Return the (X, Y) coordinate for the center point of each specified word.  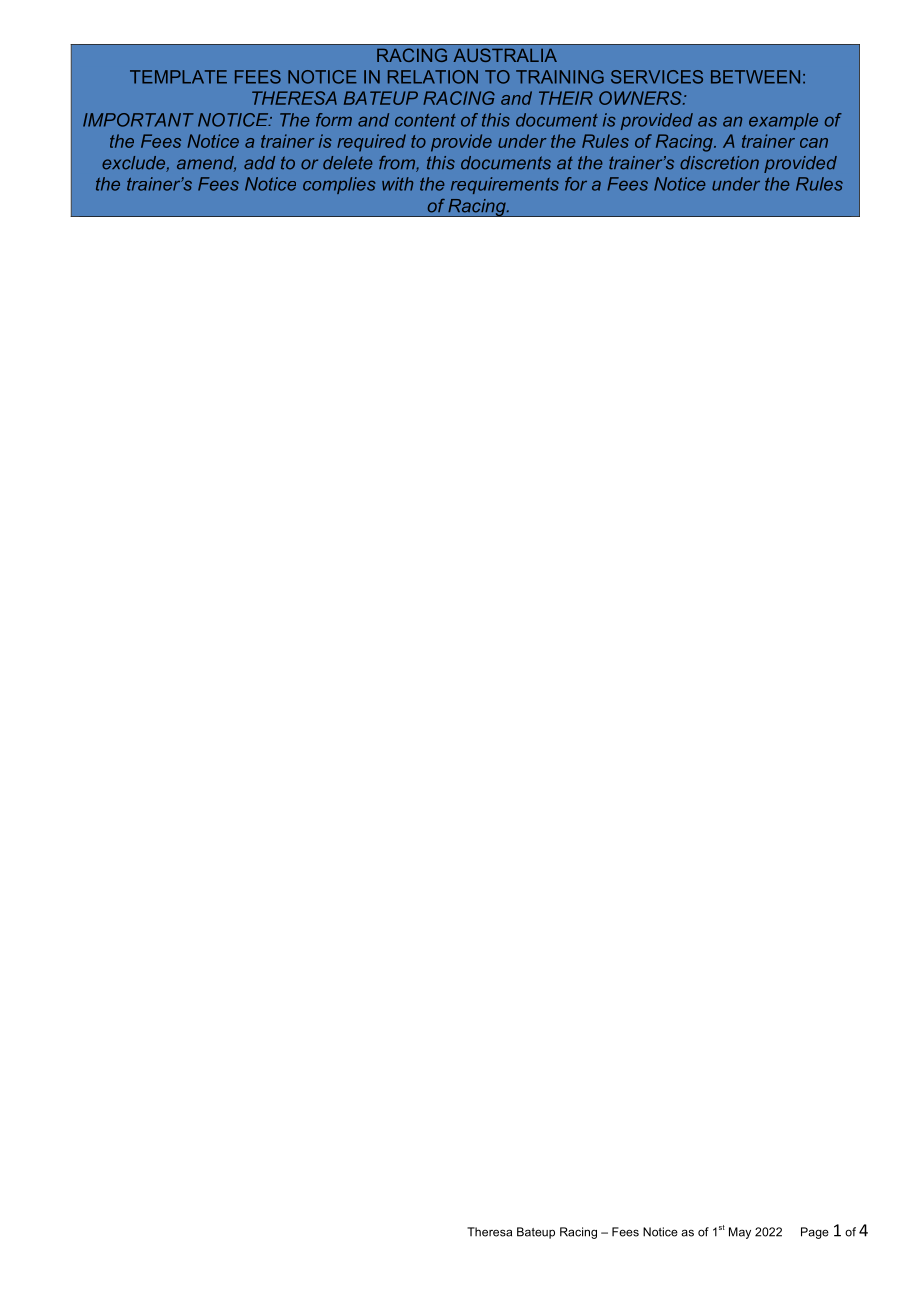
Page (815, 1233)
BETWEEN (755, 77)
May (740, 1233)
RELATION (433, 77)
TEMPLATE (178, 77)
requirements (505, 185)
